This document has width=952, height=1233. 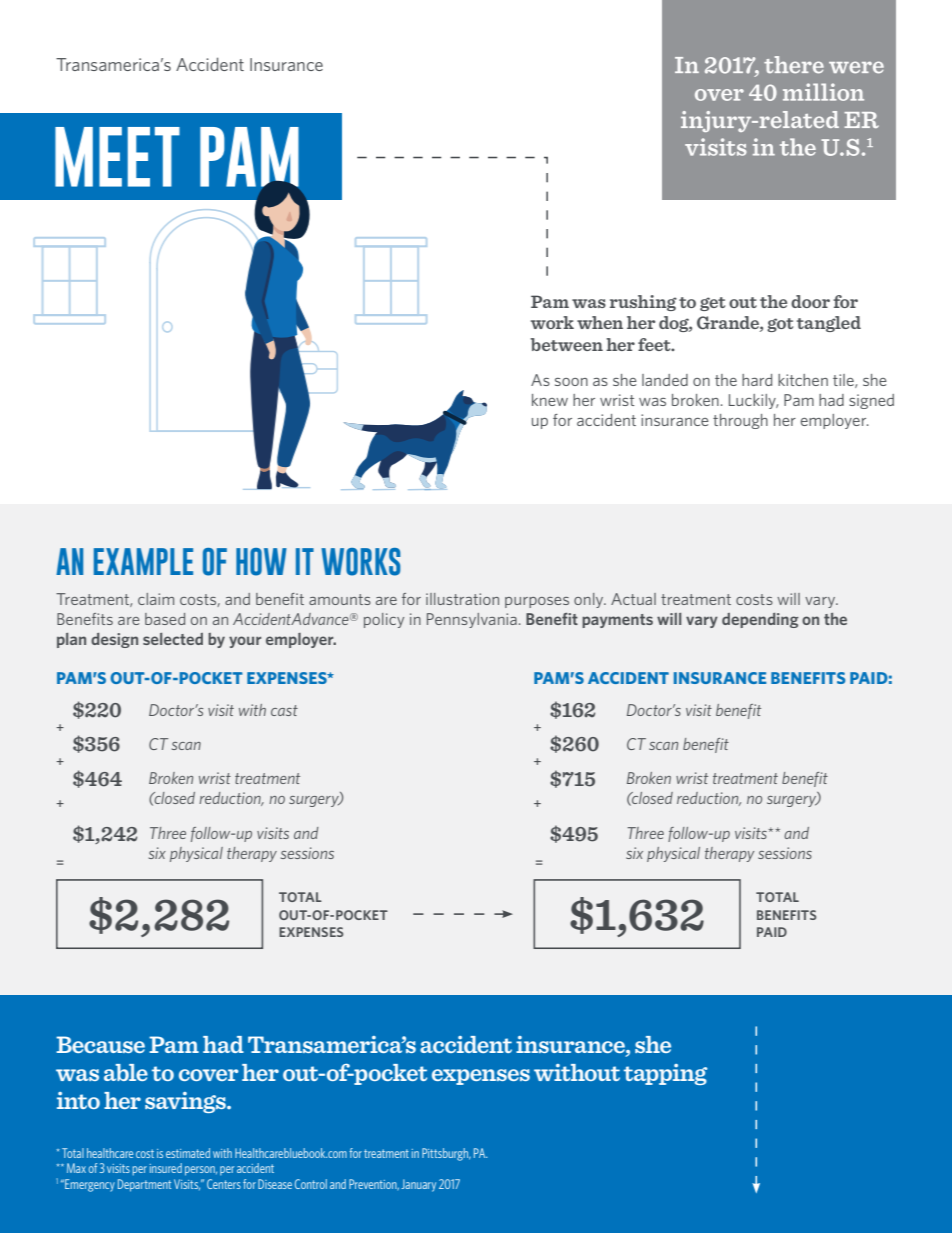 What do you see at coordinates (284, 710) in the document?
I see `cast` at bounding box center [284, 710].
